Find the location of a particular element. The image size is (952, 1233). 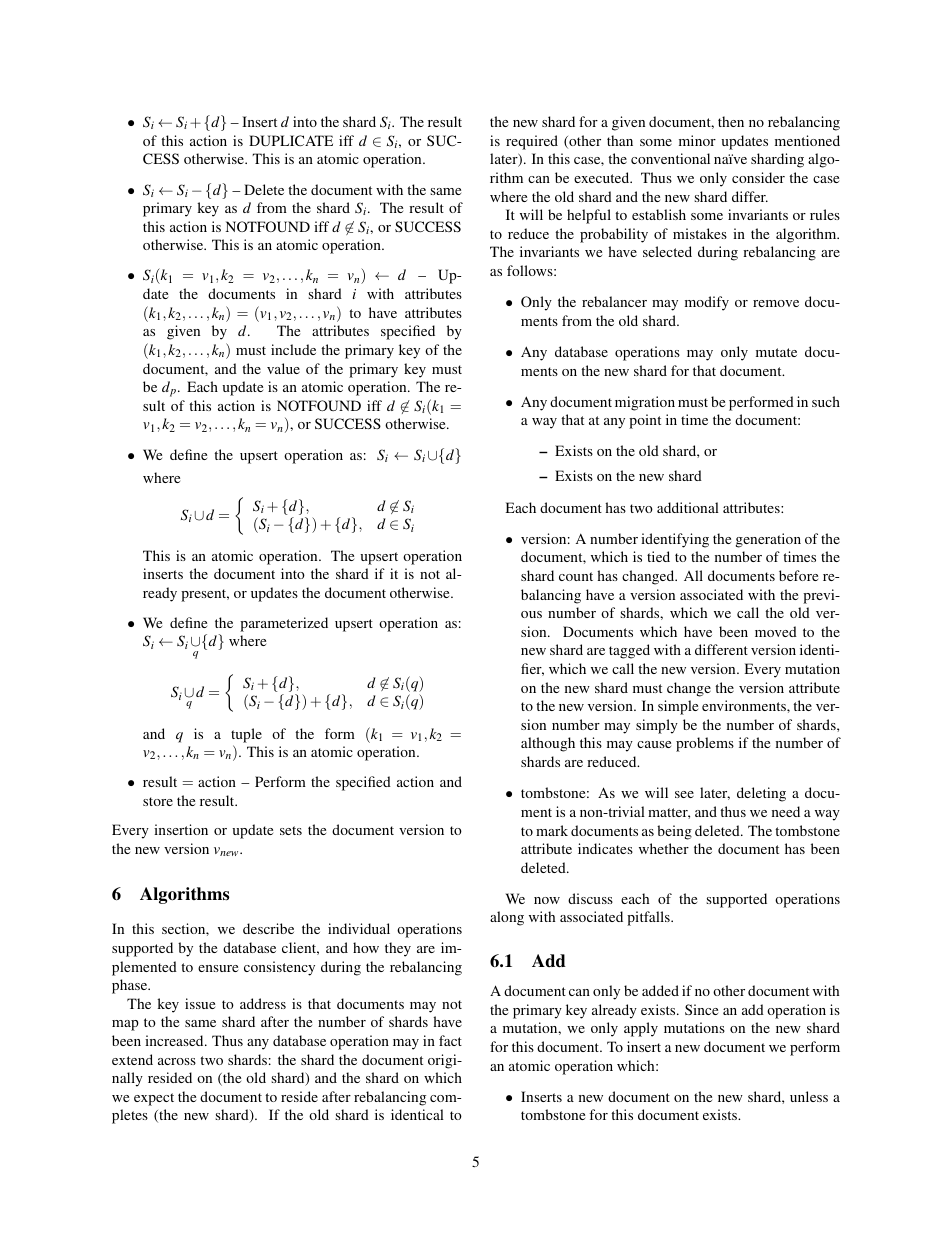

consider is located at coordinates (758, 177).
